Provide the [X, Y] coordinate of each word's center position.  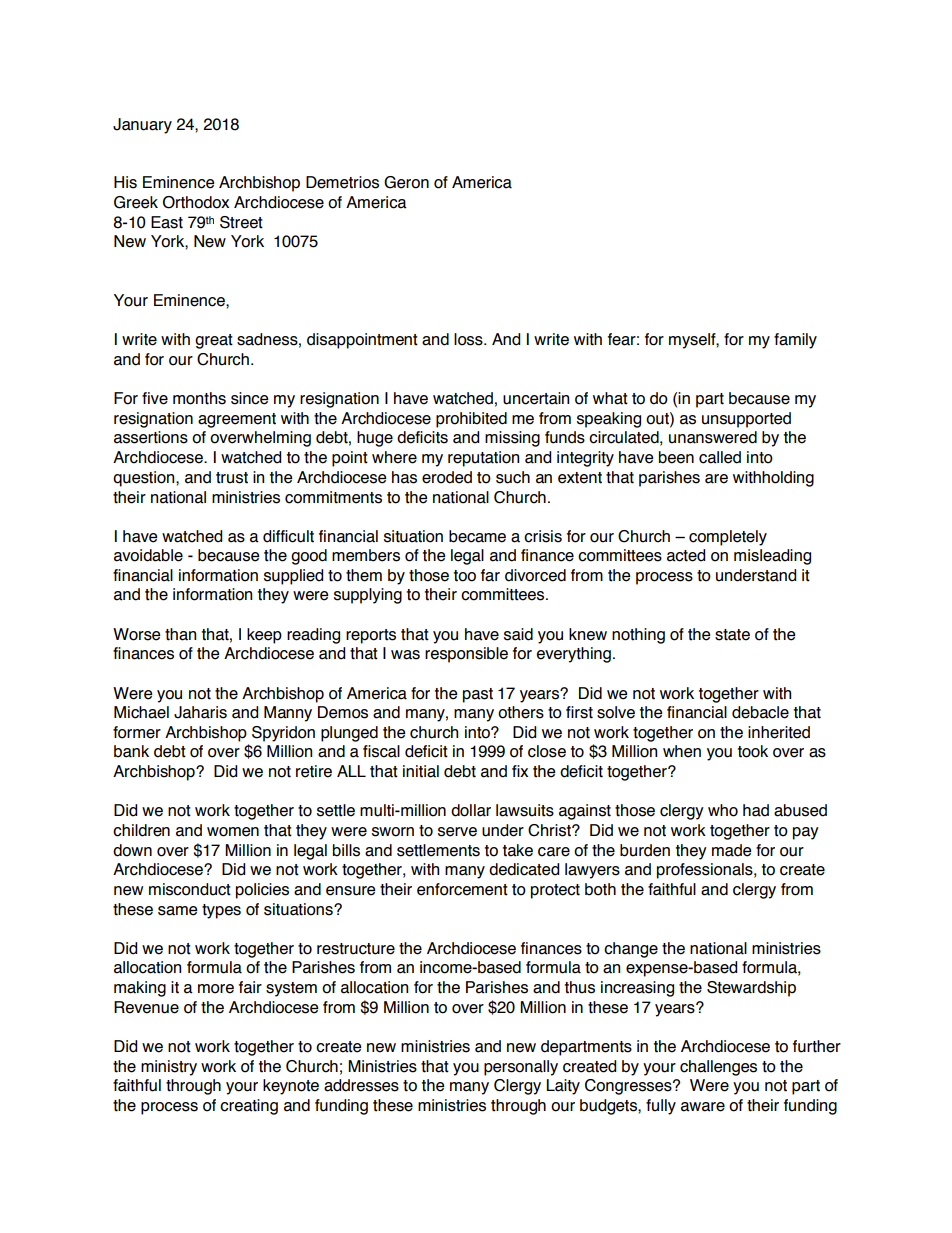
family [795, 341]
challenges [718, 1068]
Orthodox [196, 202]
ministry [169, 1068]
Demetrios [342, 182]
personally [521, 1068]
